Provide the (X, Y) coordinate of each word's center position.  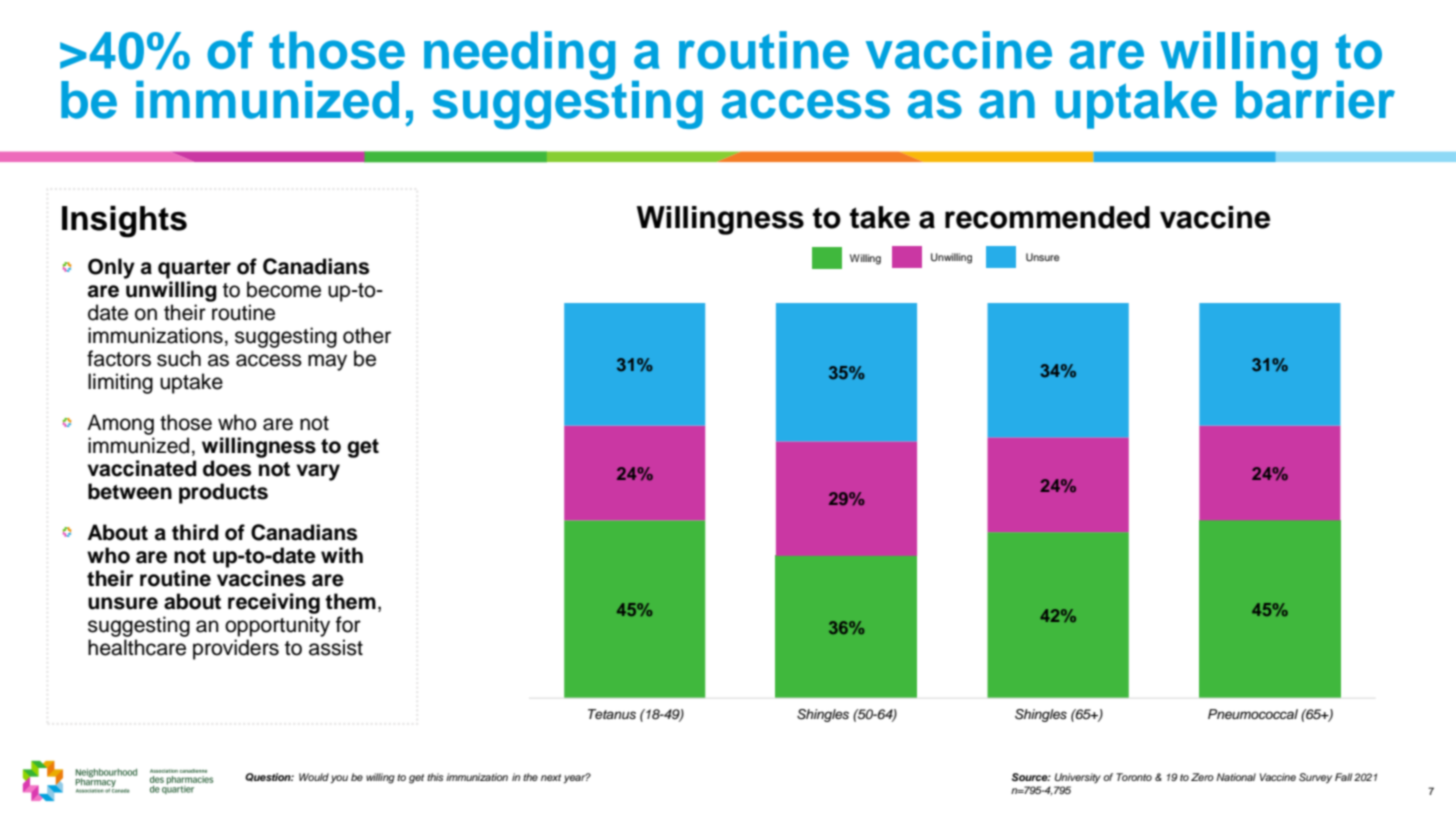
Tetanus (612, 714)
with (342, 555)
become (284, 289)
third (195, 532)
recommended (1047, 217)
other (367, 335)
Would (314, 777)
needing (519, 55)
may (327, 362)
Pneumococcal (1253, 714)
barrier (1315, 98)
